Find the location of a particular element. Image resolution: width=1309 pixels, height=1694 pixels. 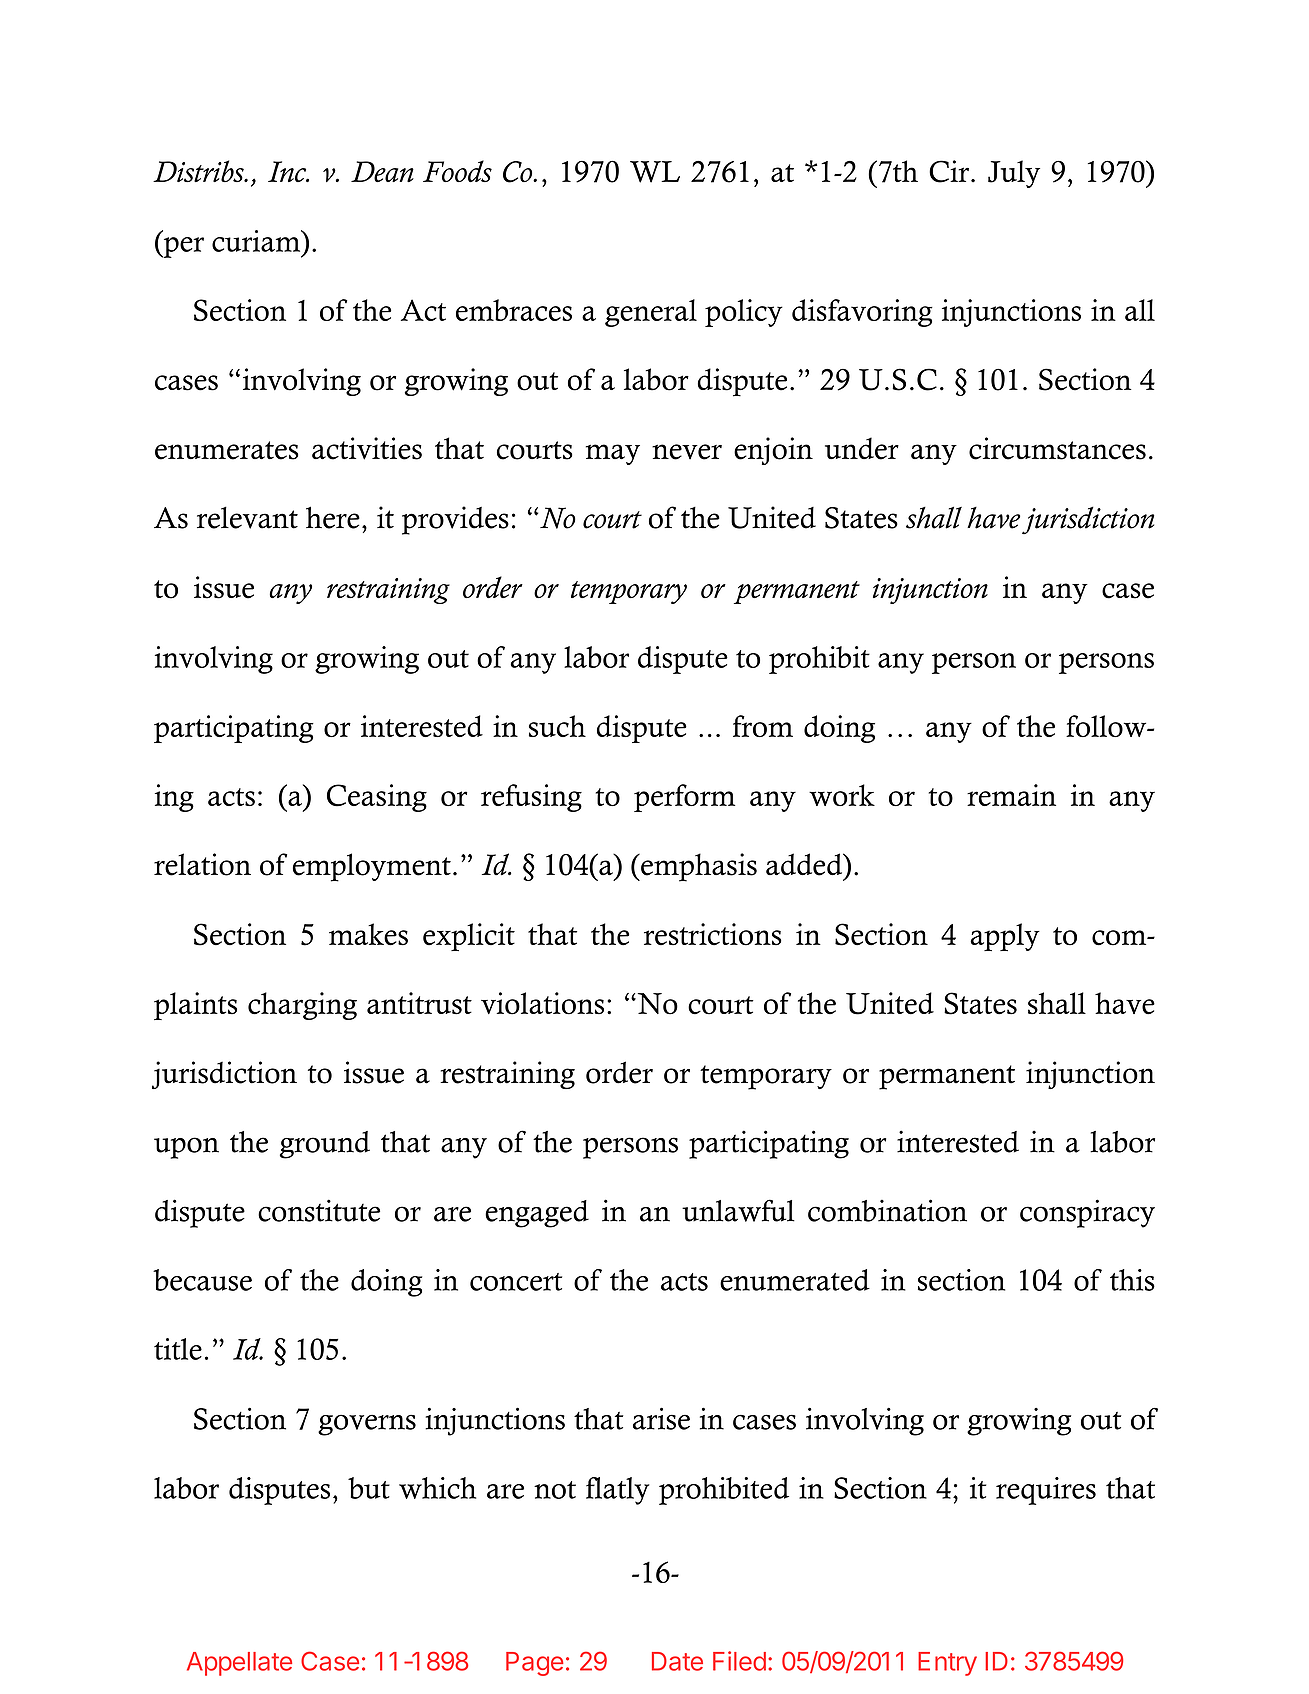

circumstances is located at coordinates (1057, 448).
